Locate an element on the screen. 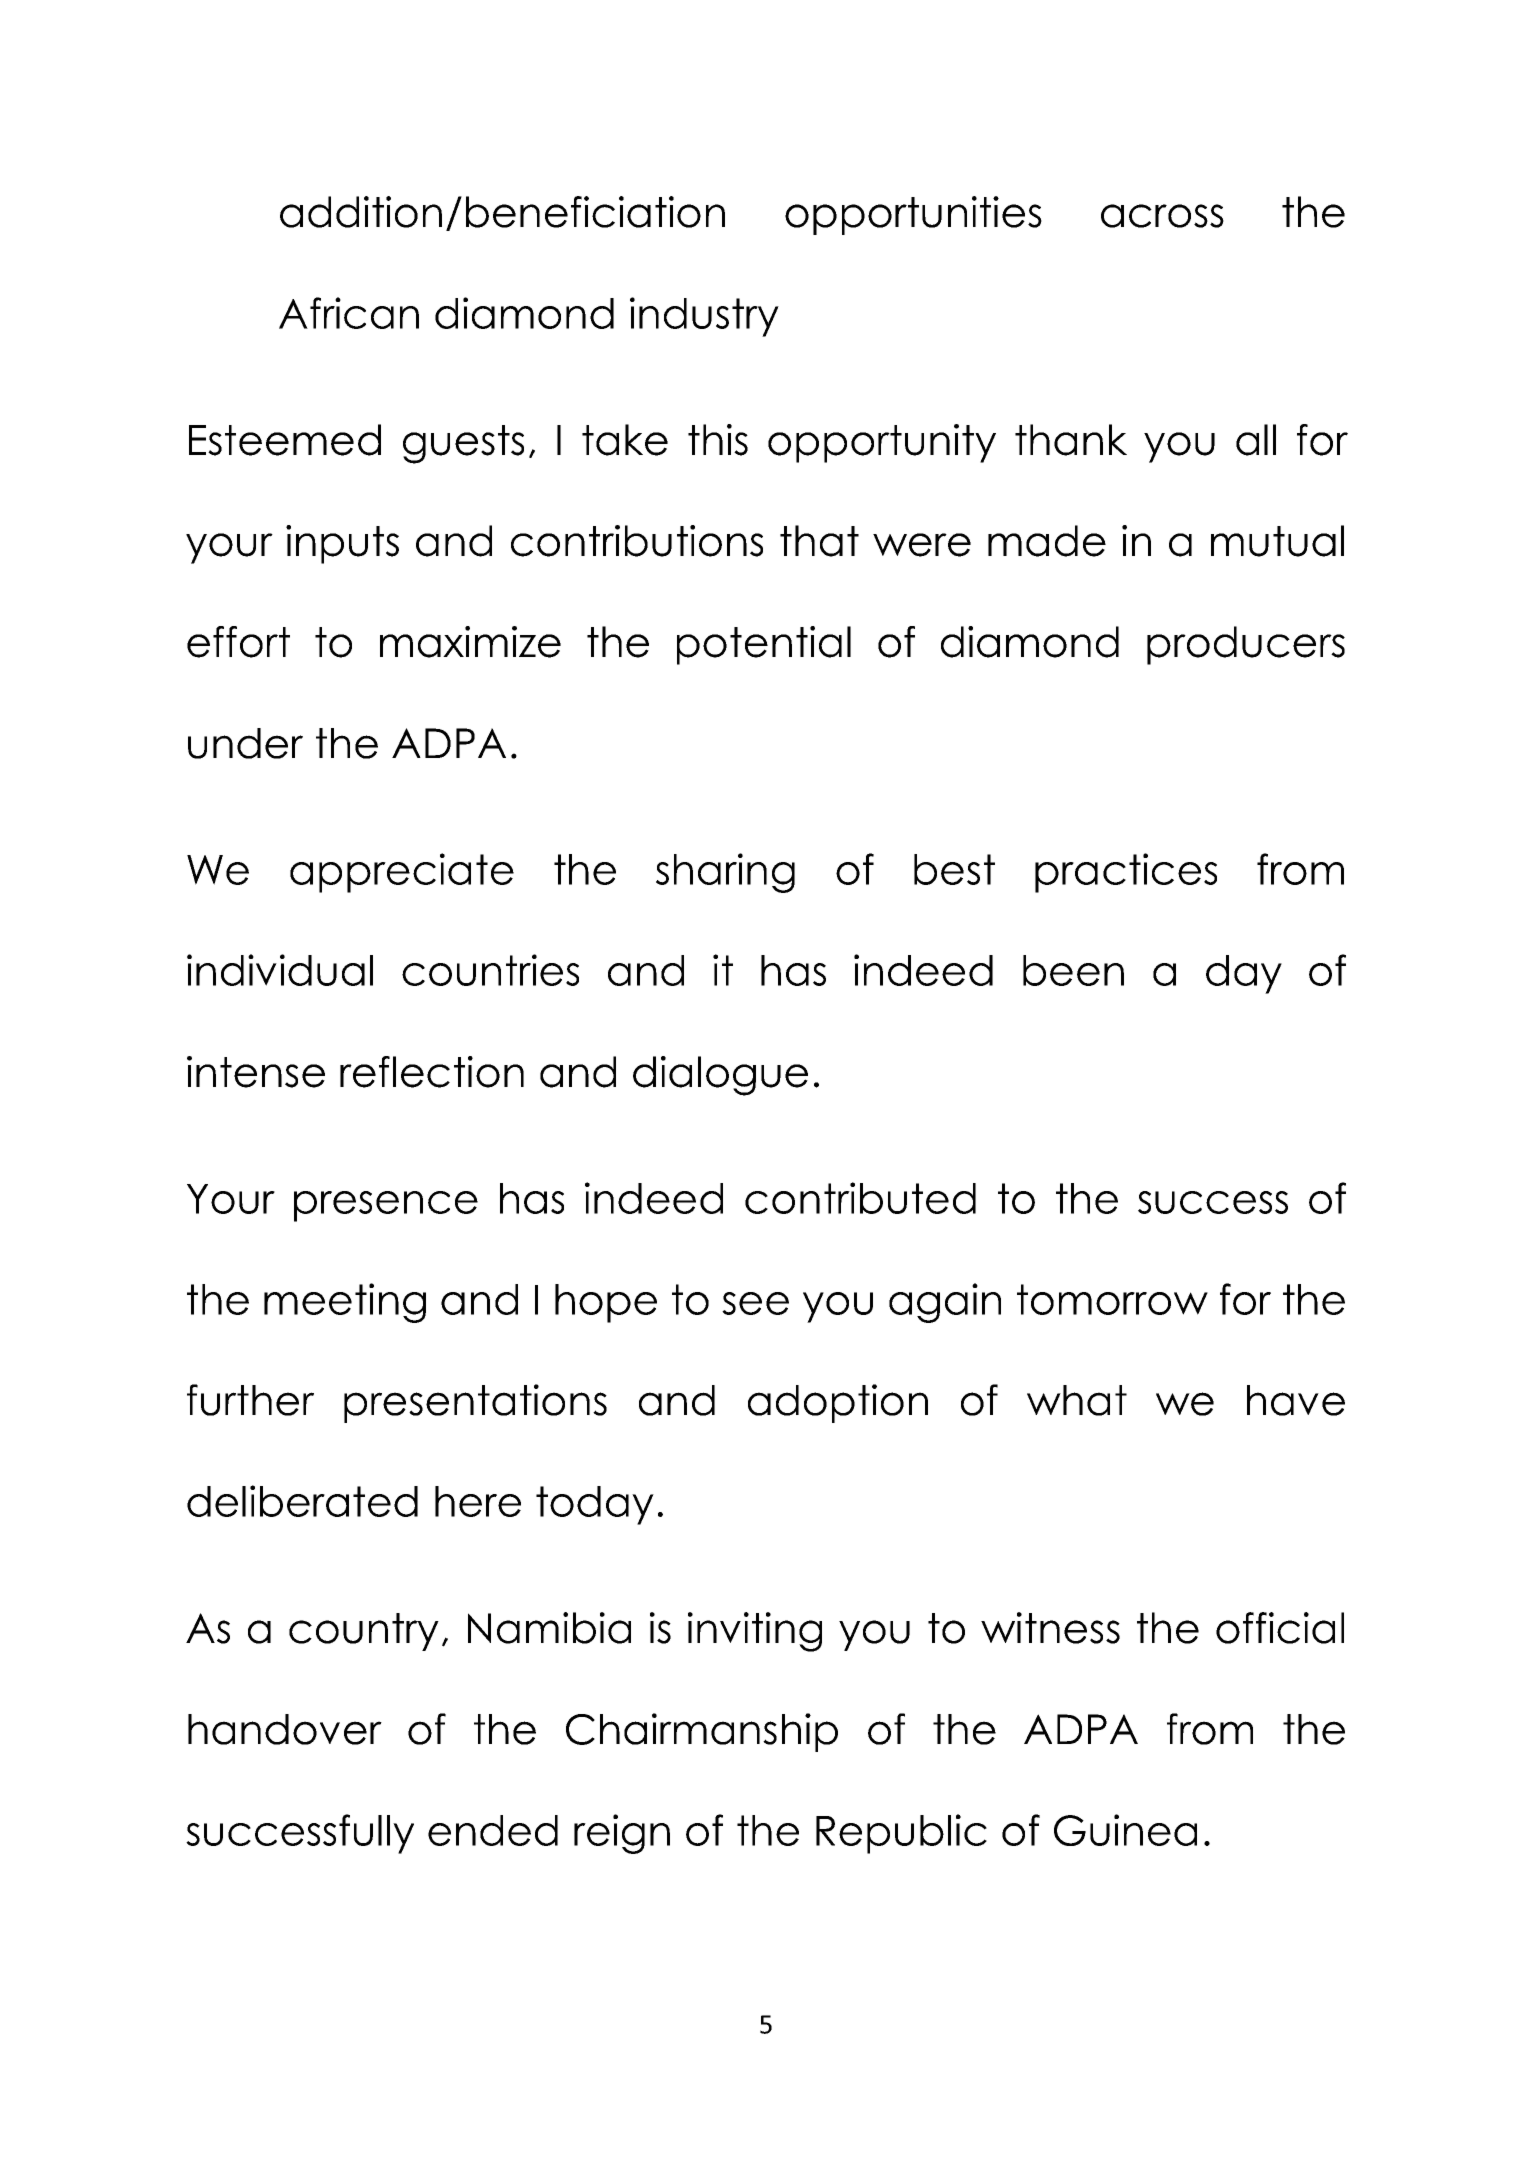 The width and height of the screenshot is (1532, 2167). sharing is located at coordinates (725, 873).
